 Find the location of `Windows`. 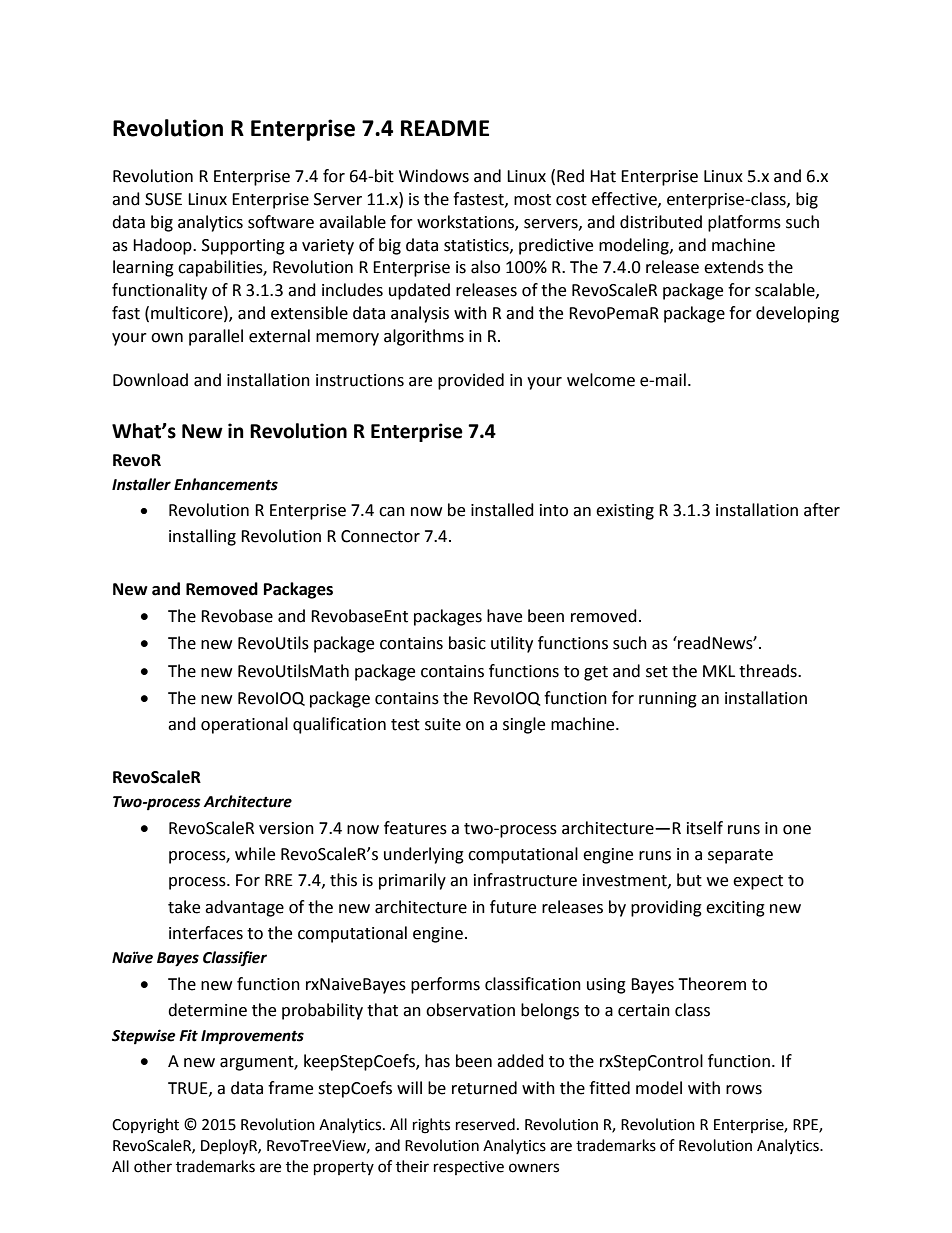

Windows is located at coordinates (434, 176).
